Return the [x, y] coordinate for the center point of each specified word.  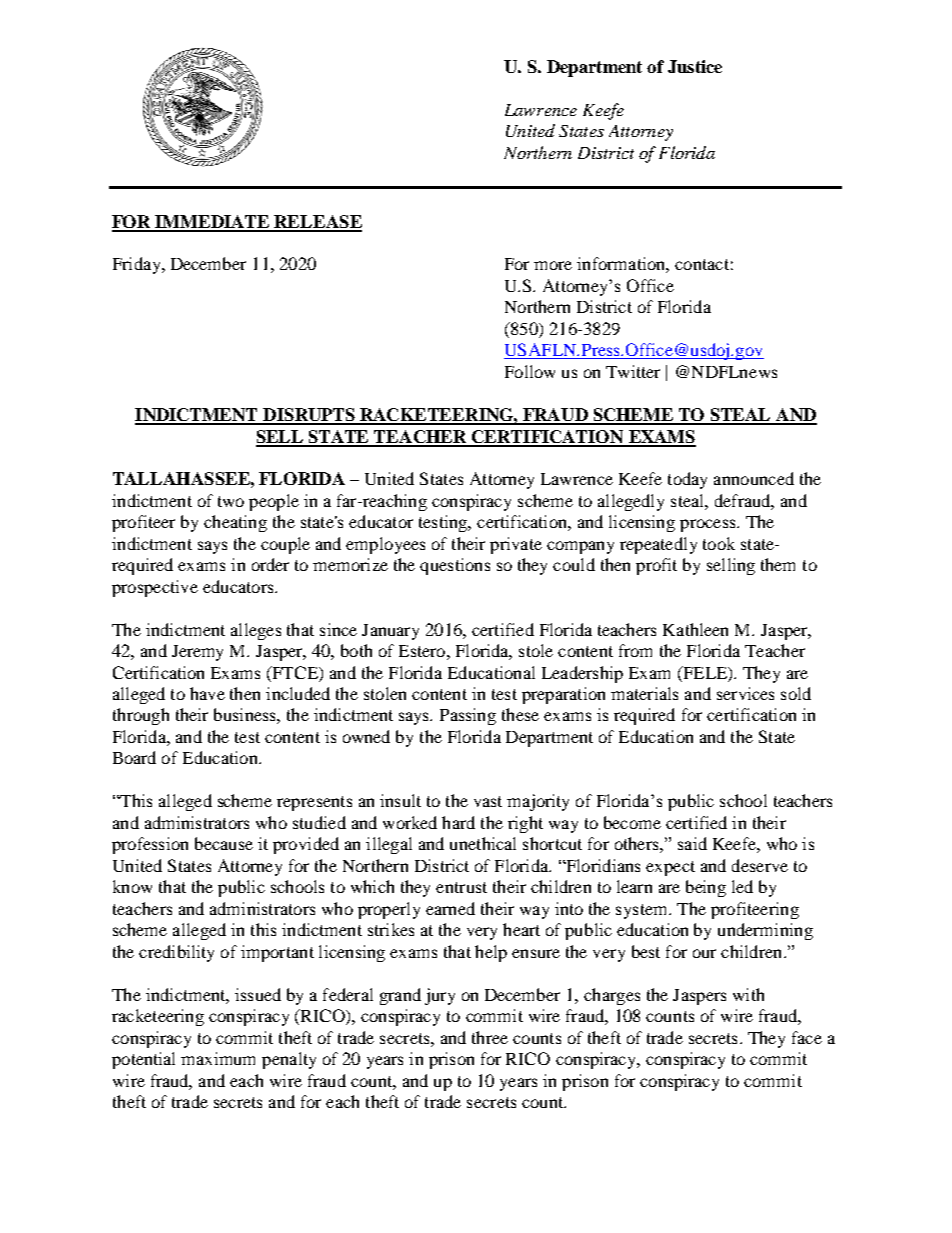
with [748, 994]
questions [455, 566]
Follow [530, 371]
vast [488, 801]
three [490, 1037]
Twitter [633, 371]
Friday [138, 265]
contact [702, 264]
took [719, 543]
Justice [695, 66]
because [224, 843]
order [270, 564]
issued [258, 994]
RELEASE [317, 223]
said [692, 843]
